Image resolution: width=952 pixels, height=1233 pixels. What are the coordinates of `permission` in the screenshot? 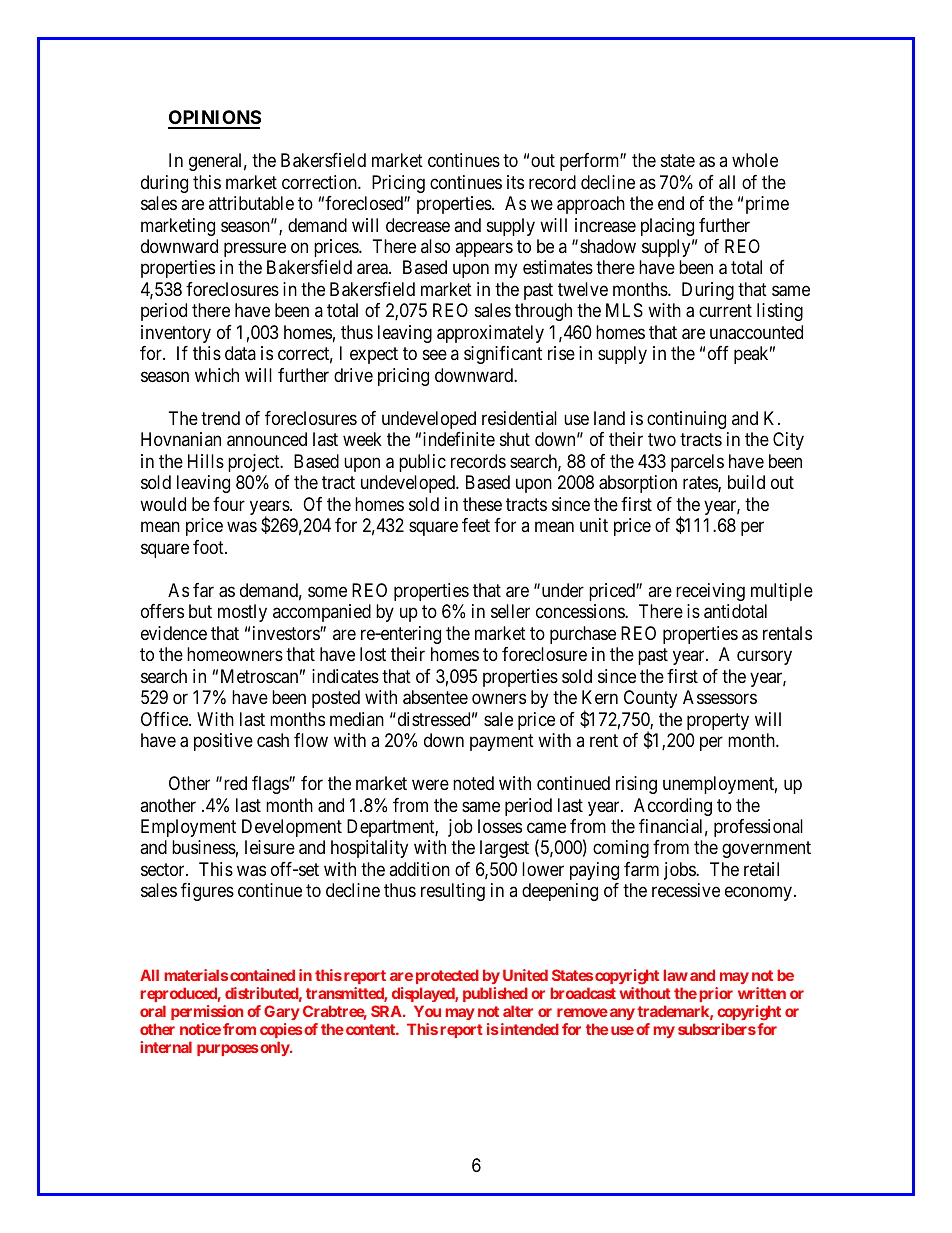 It's located at (207, 1012).
